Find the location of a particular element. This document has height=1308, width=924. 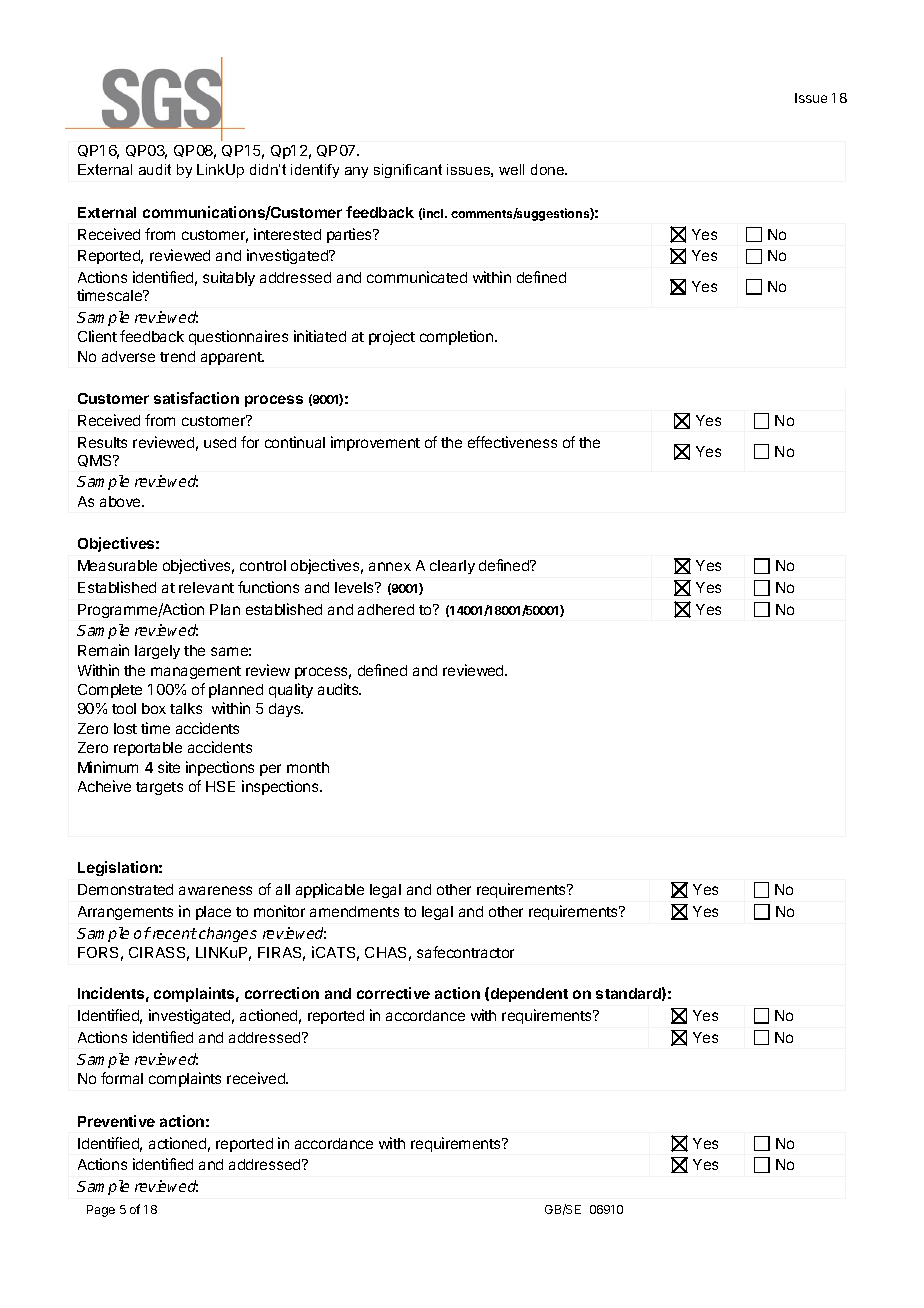

correction is located at coordinates (282, 993).
